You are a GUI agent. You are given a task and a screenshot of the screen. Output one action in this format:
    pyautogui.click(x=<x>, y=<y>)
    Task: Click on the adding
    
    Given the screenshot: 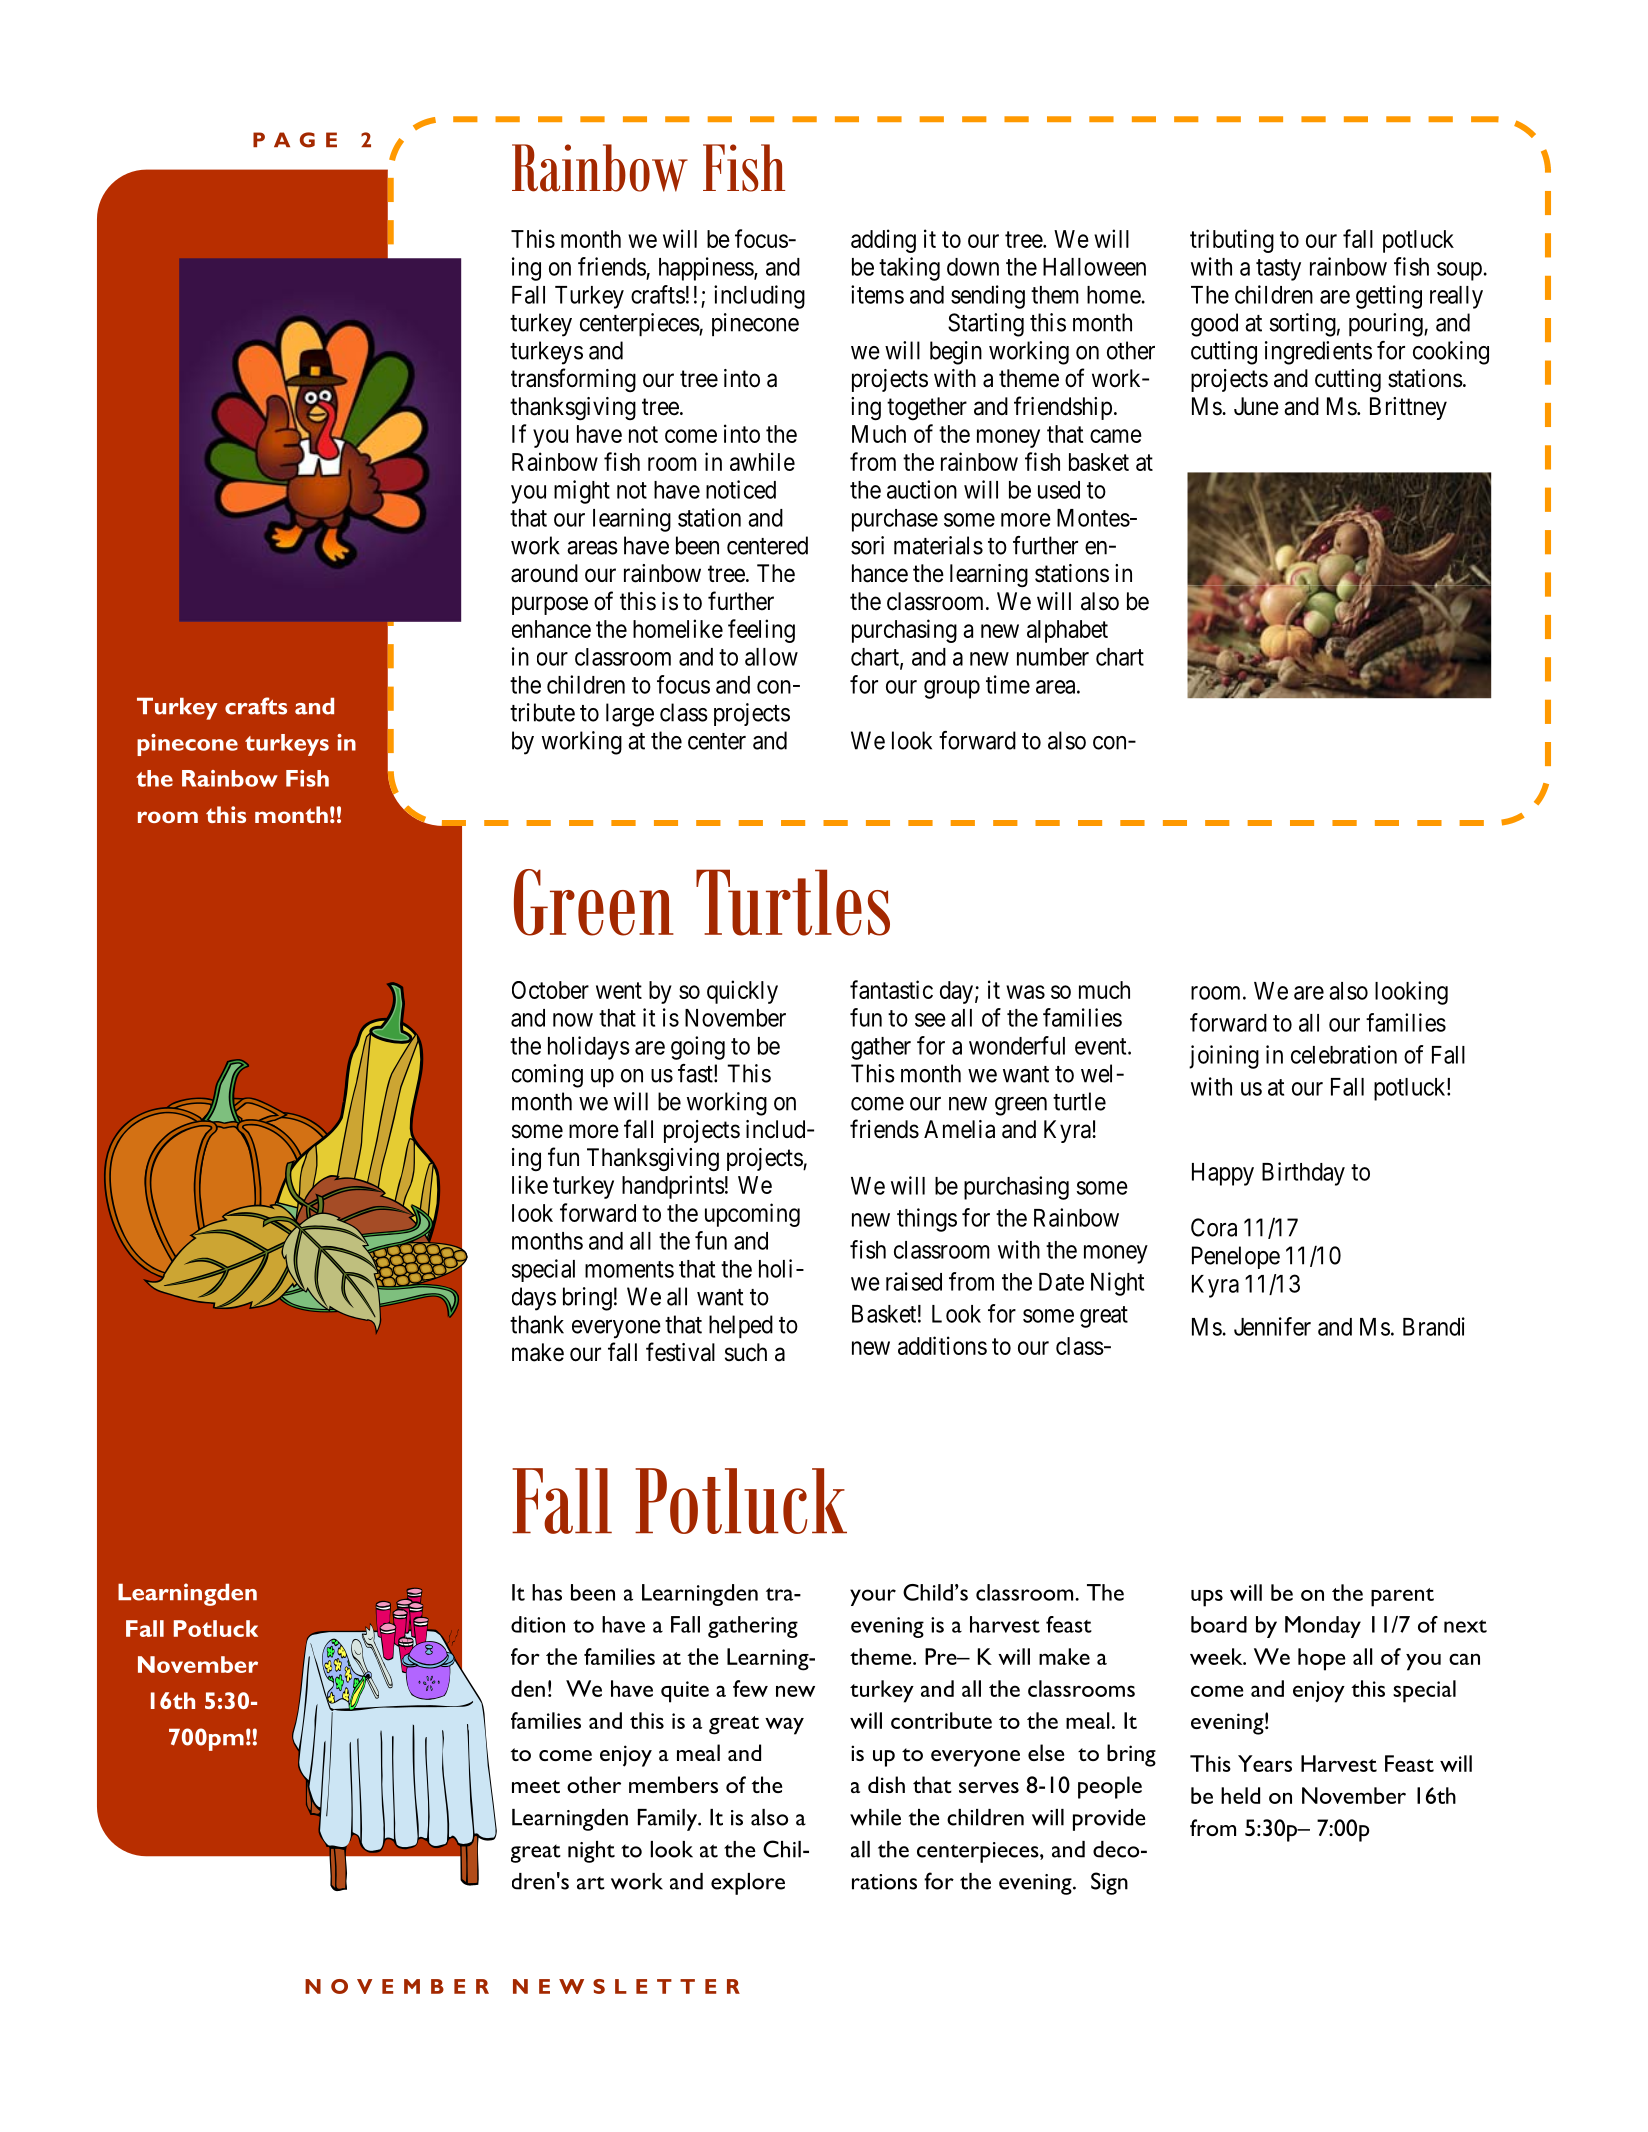 What is the action you would take?
    pyautogui.click(x=883, y=241)
